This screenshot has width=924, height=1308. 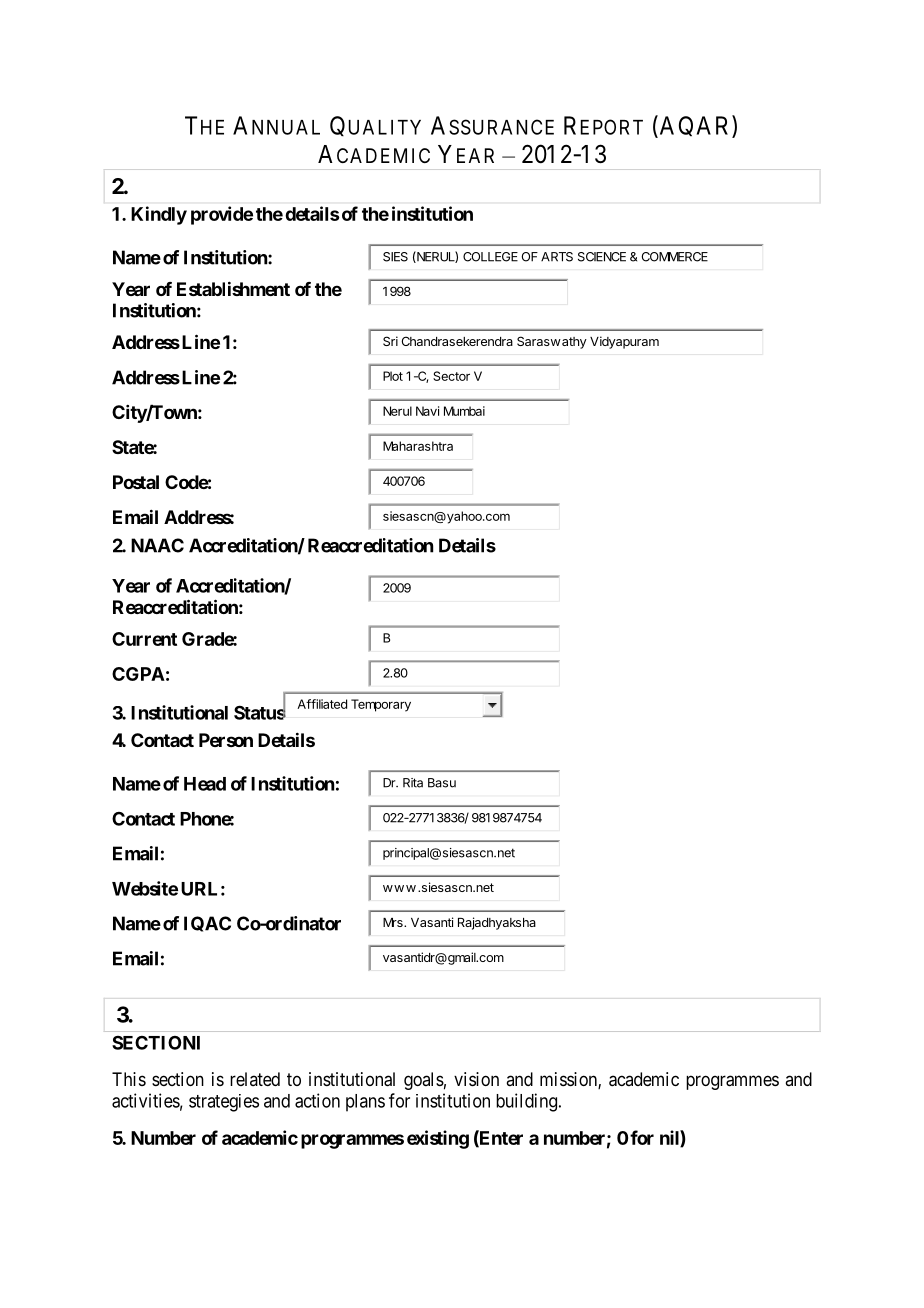 I want to click on strategies, so click(x=224, y=1103).
